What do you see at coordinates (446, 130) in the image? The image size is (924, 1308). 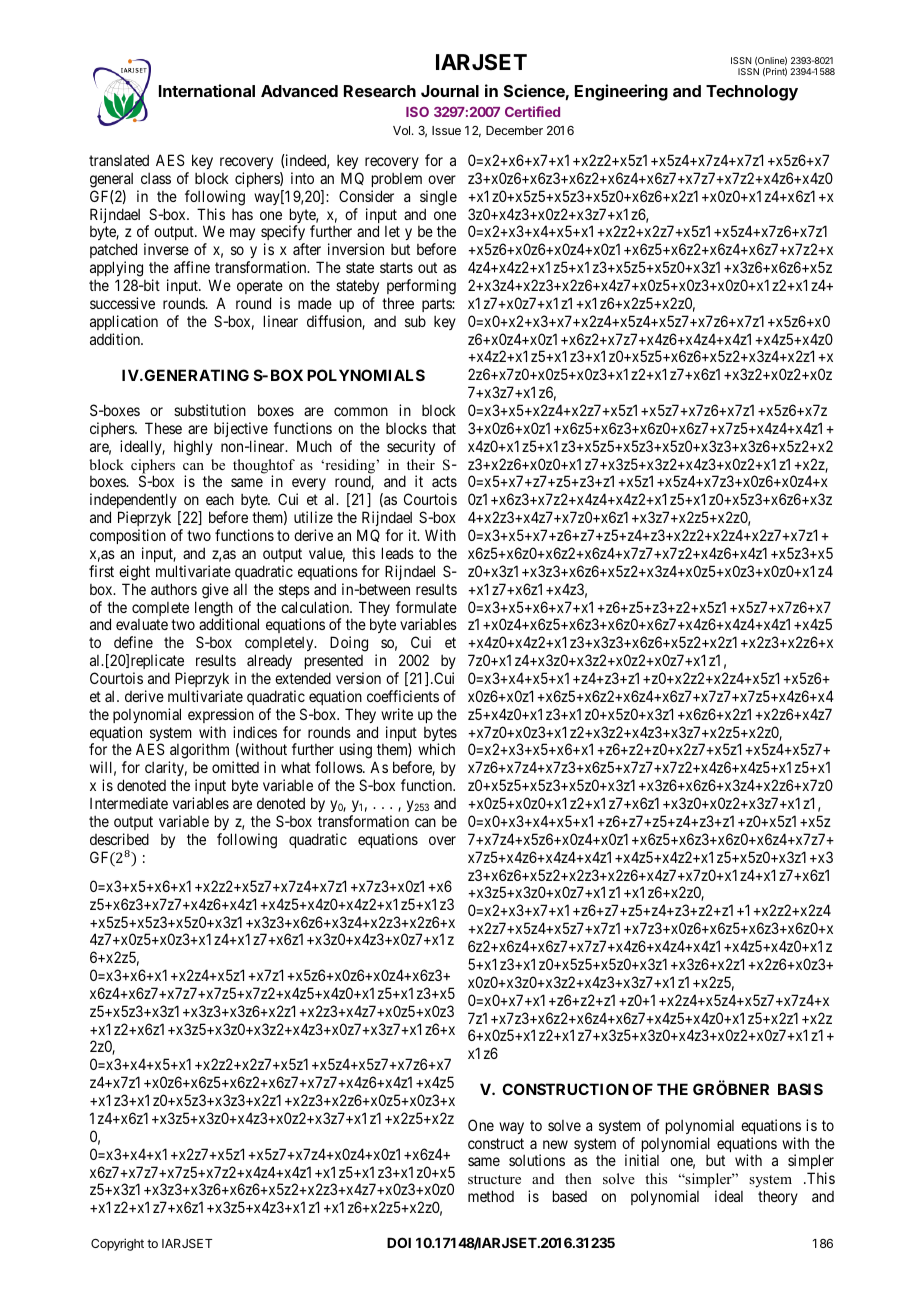 I see `Issue` at bounding box center [446, 130].
